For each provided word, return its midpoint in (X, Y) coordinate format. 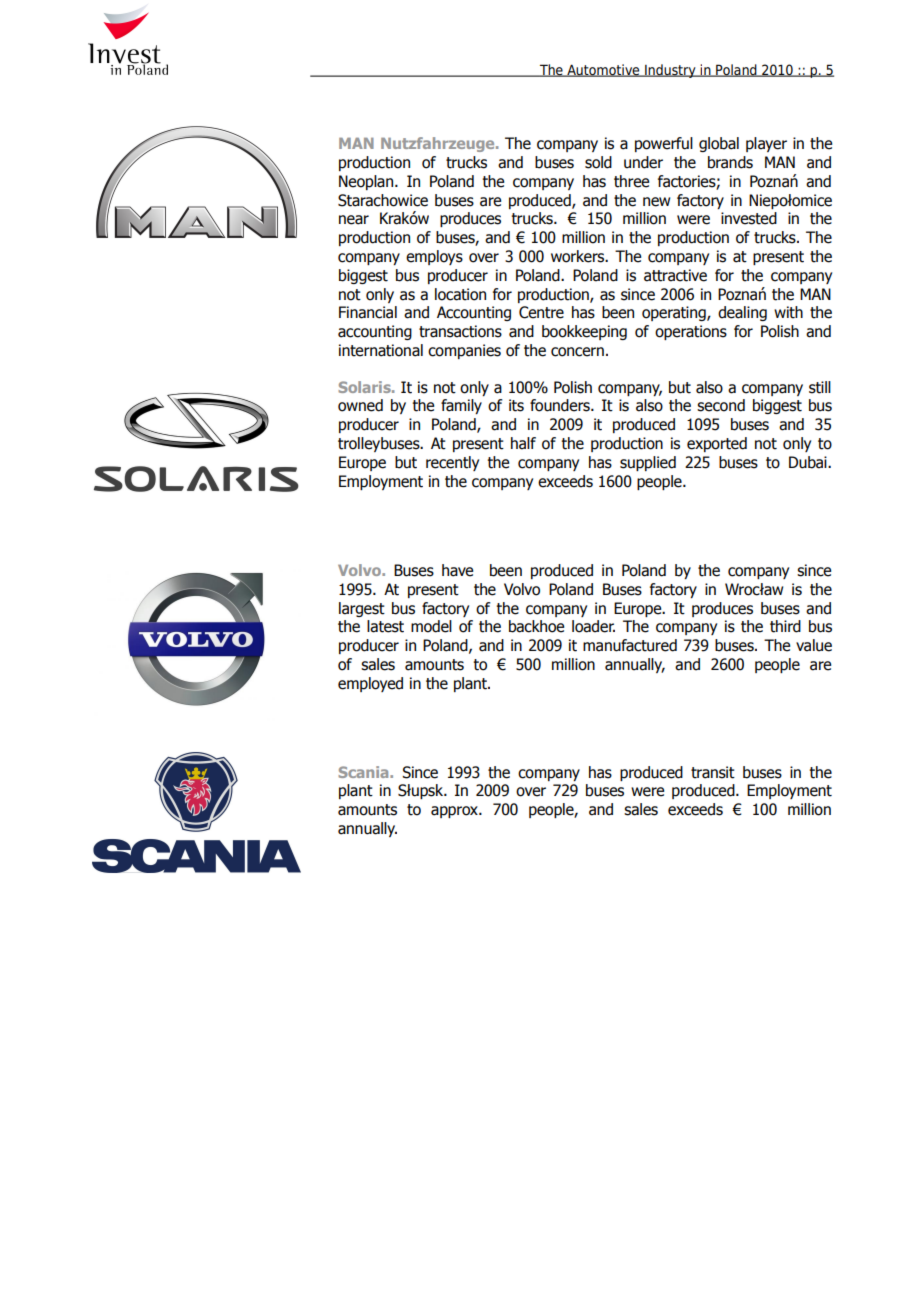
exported (717, 444)
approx (455, 812)
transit (713, 772)
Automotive (603, 70)
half (523, 443)
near (354, 220)
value (814, 645)
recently (452, 463)
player (766, 144)
